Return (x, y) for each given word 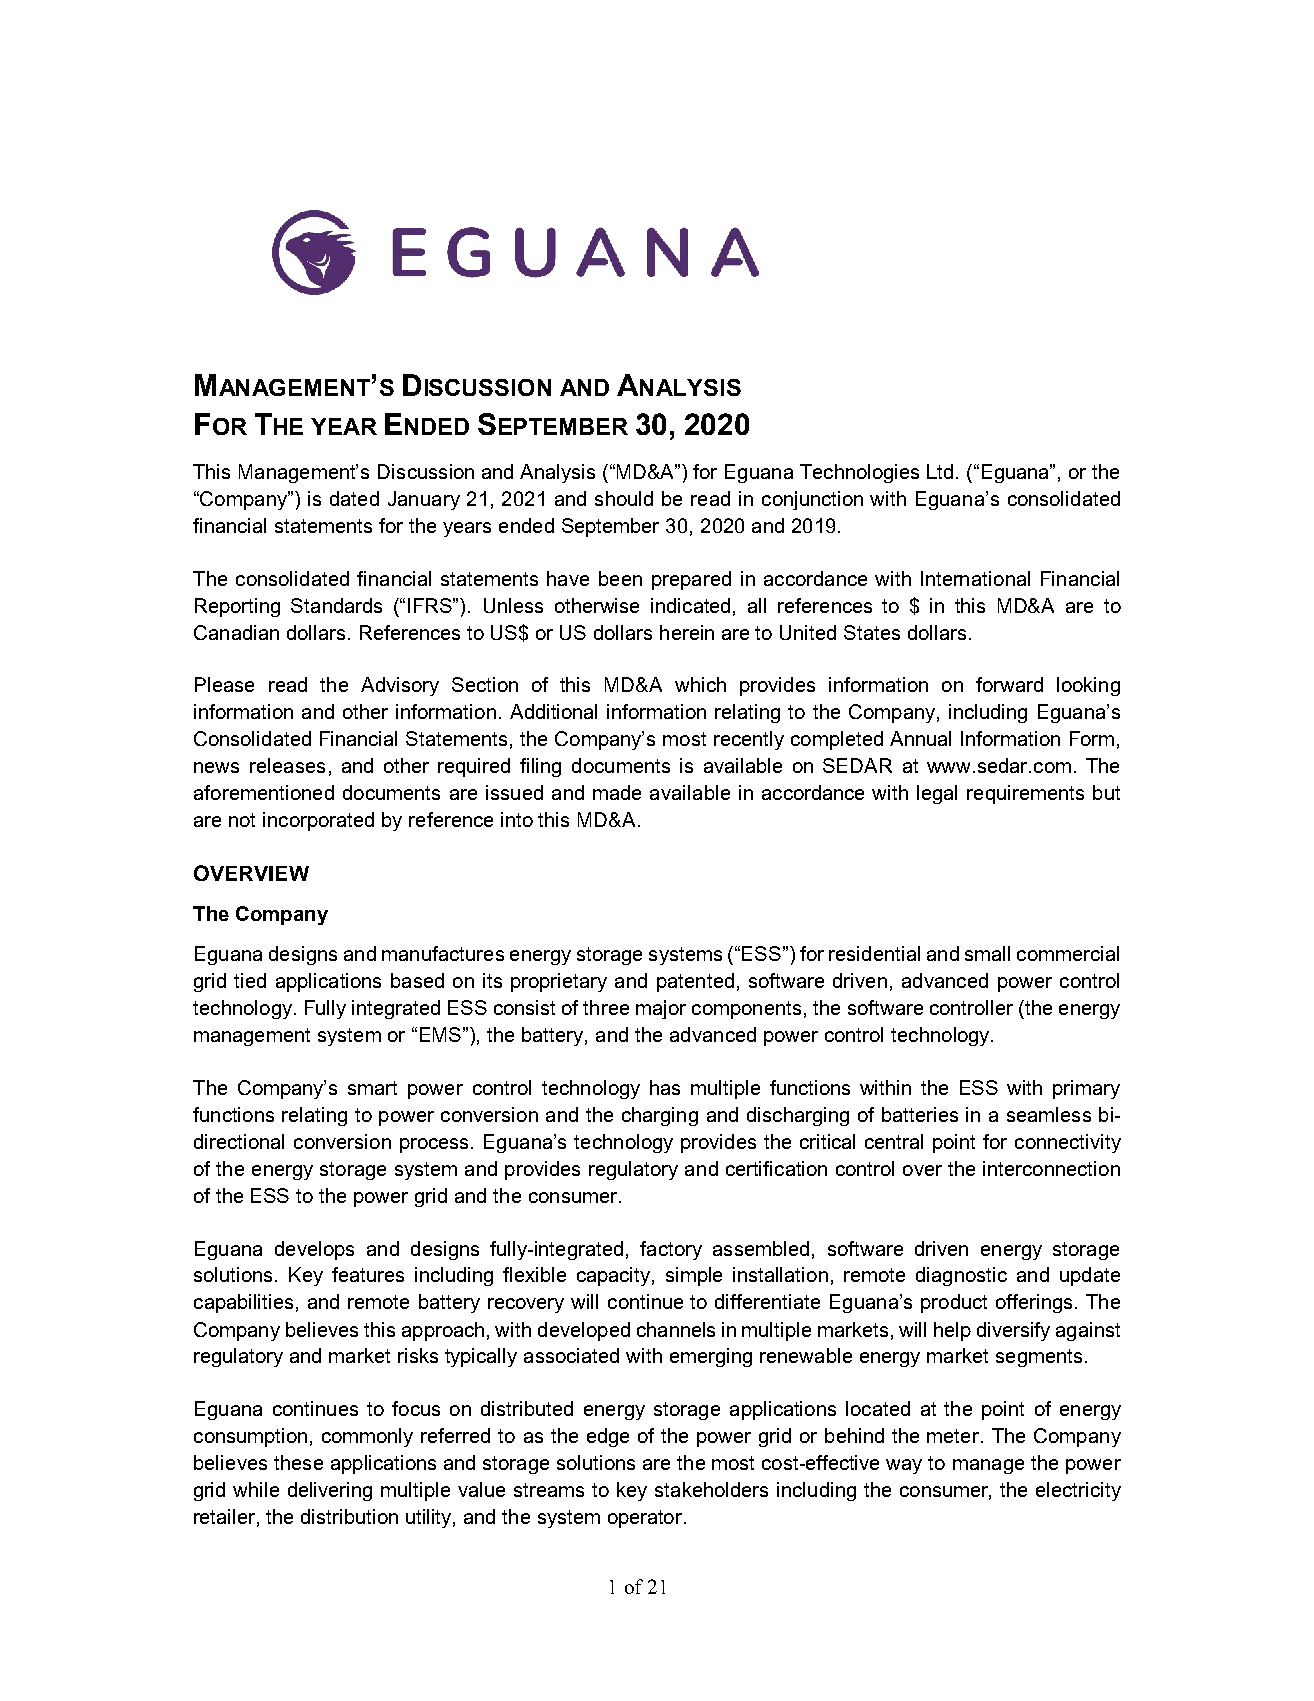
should (624, 498)
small (987, 953)
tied (250, 980)
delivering (330, 1491)
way (904, 1466)
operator (647, 1519)
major (661, 1009)
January (424, 500)
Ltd (940, 471)
